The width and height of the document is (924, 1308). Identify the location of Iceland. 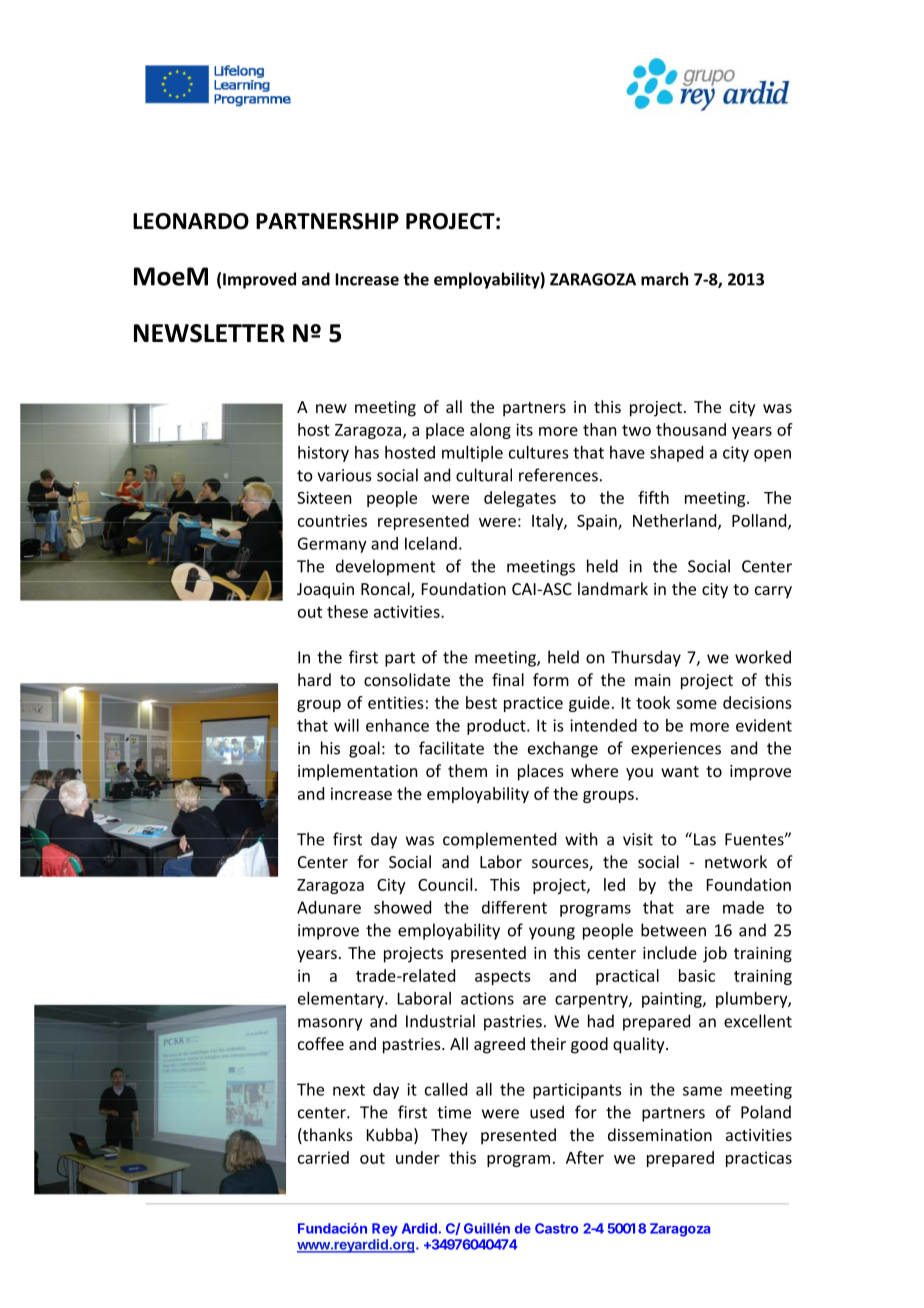
(431, 543).
